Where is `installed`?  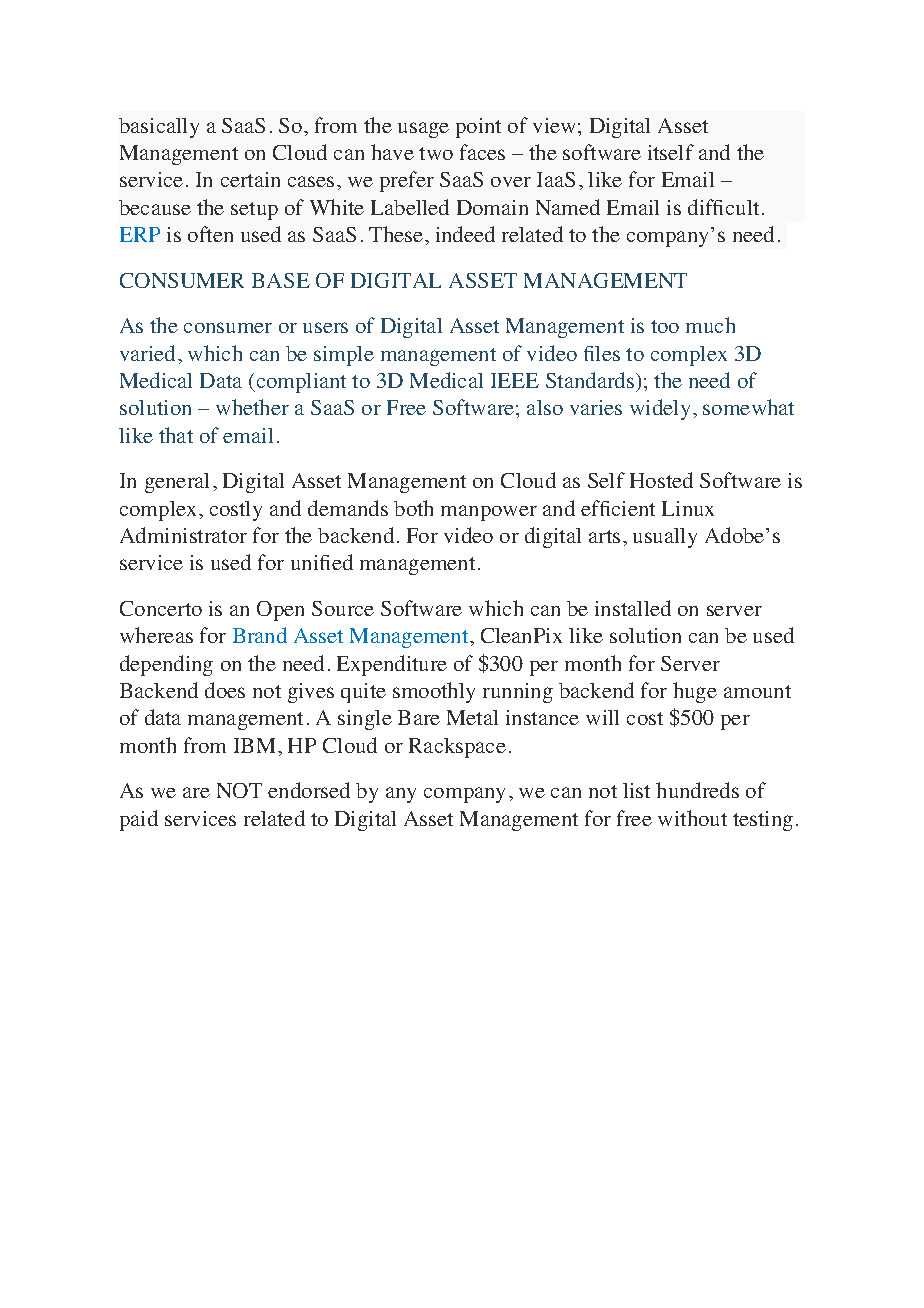
installed is located at coordinates (633, 608).
